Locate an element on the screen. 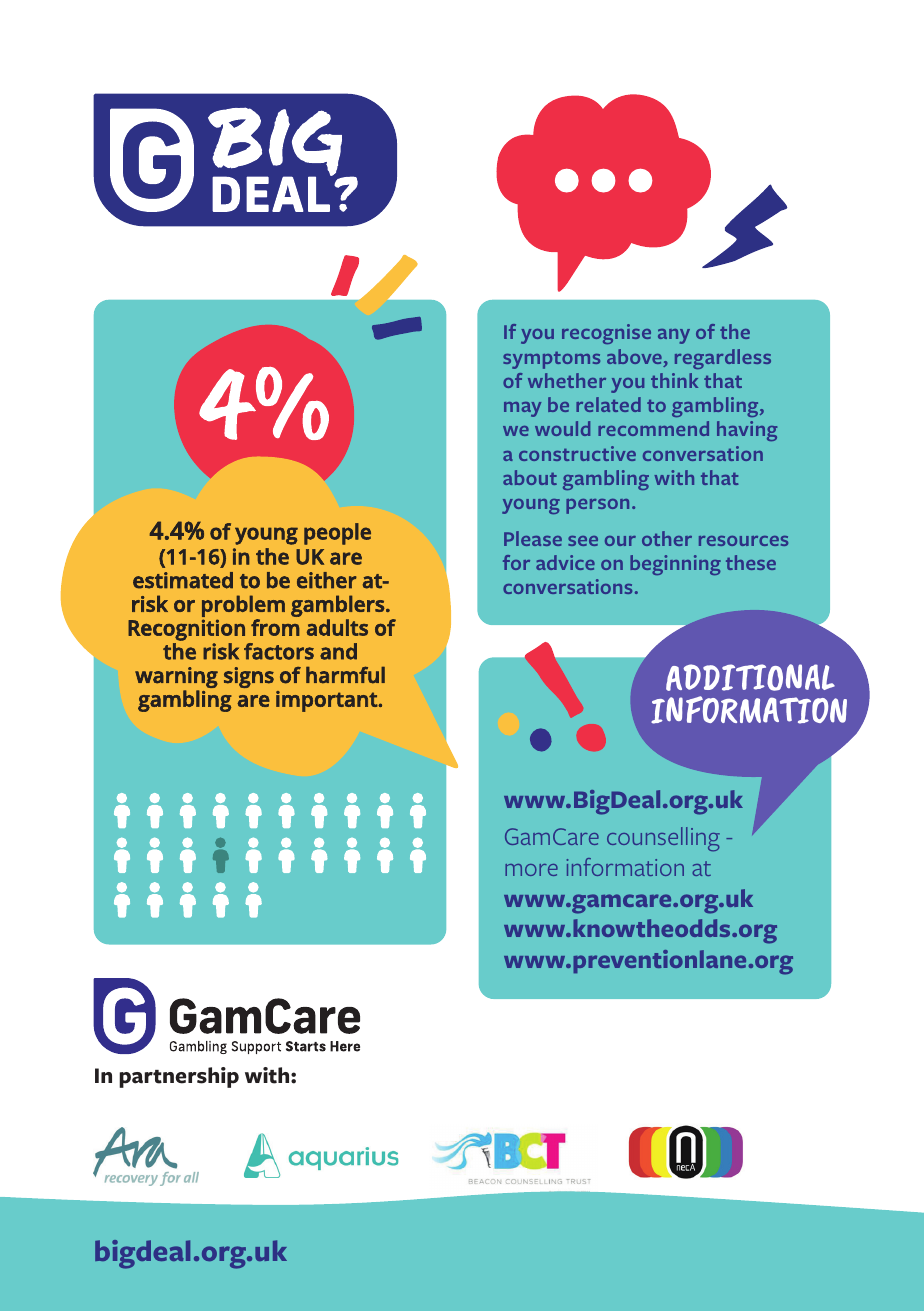  harmful is located at coordinates (345, 675).
